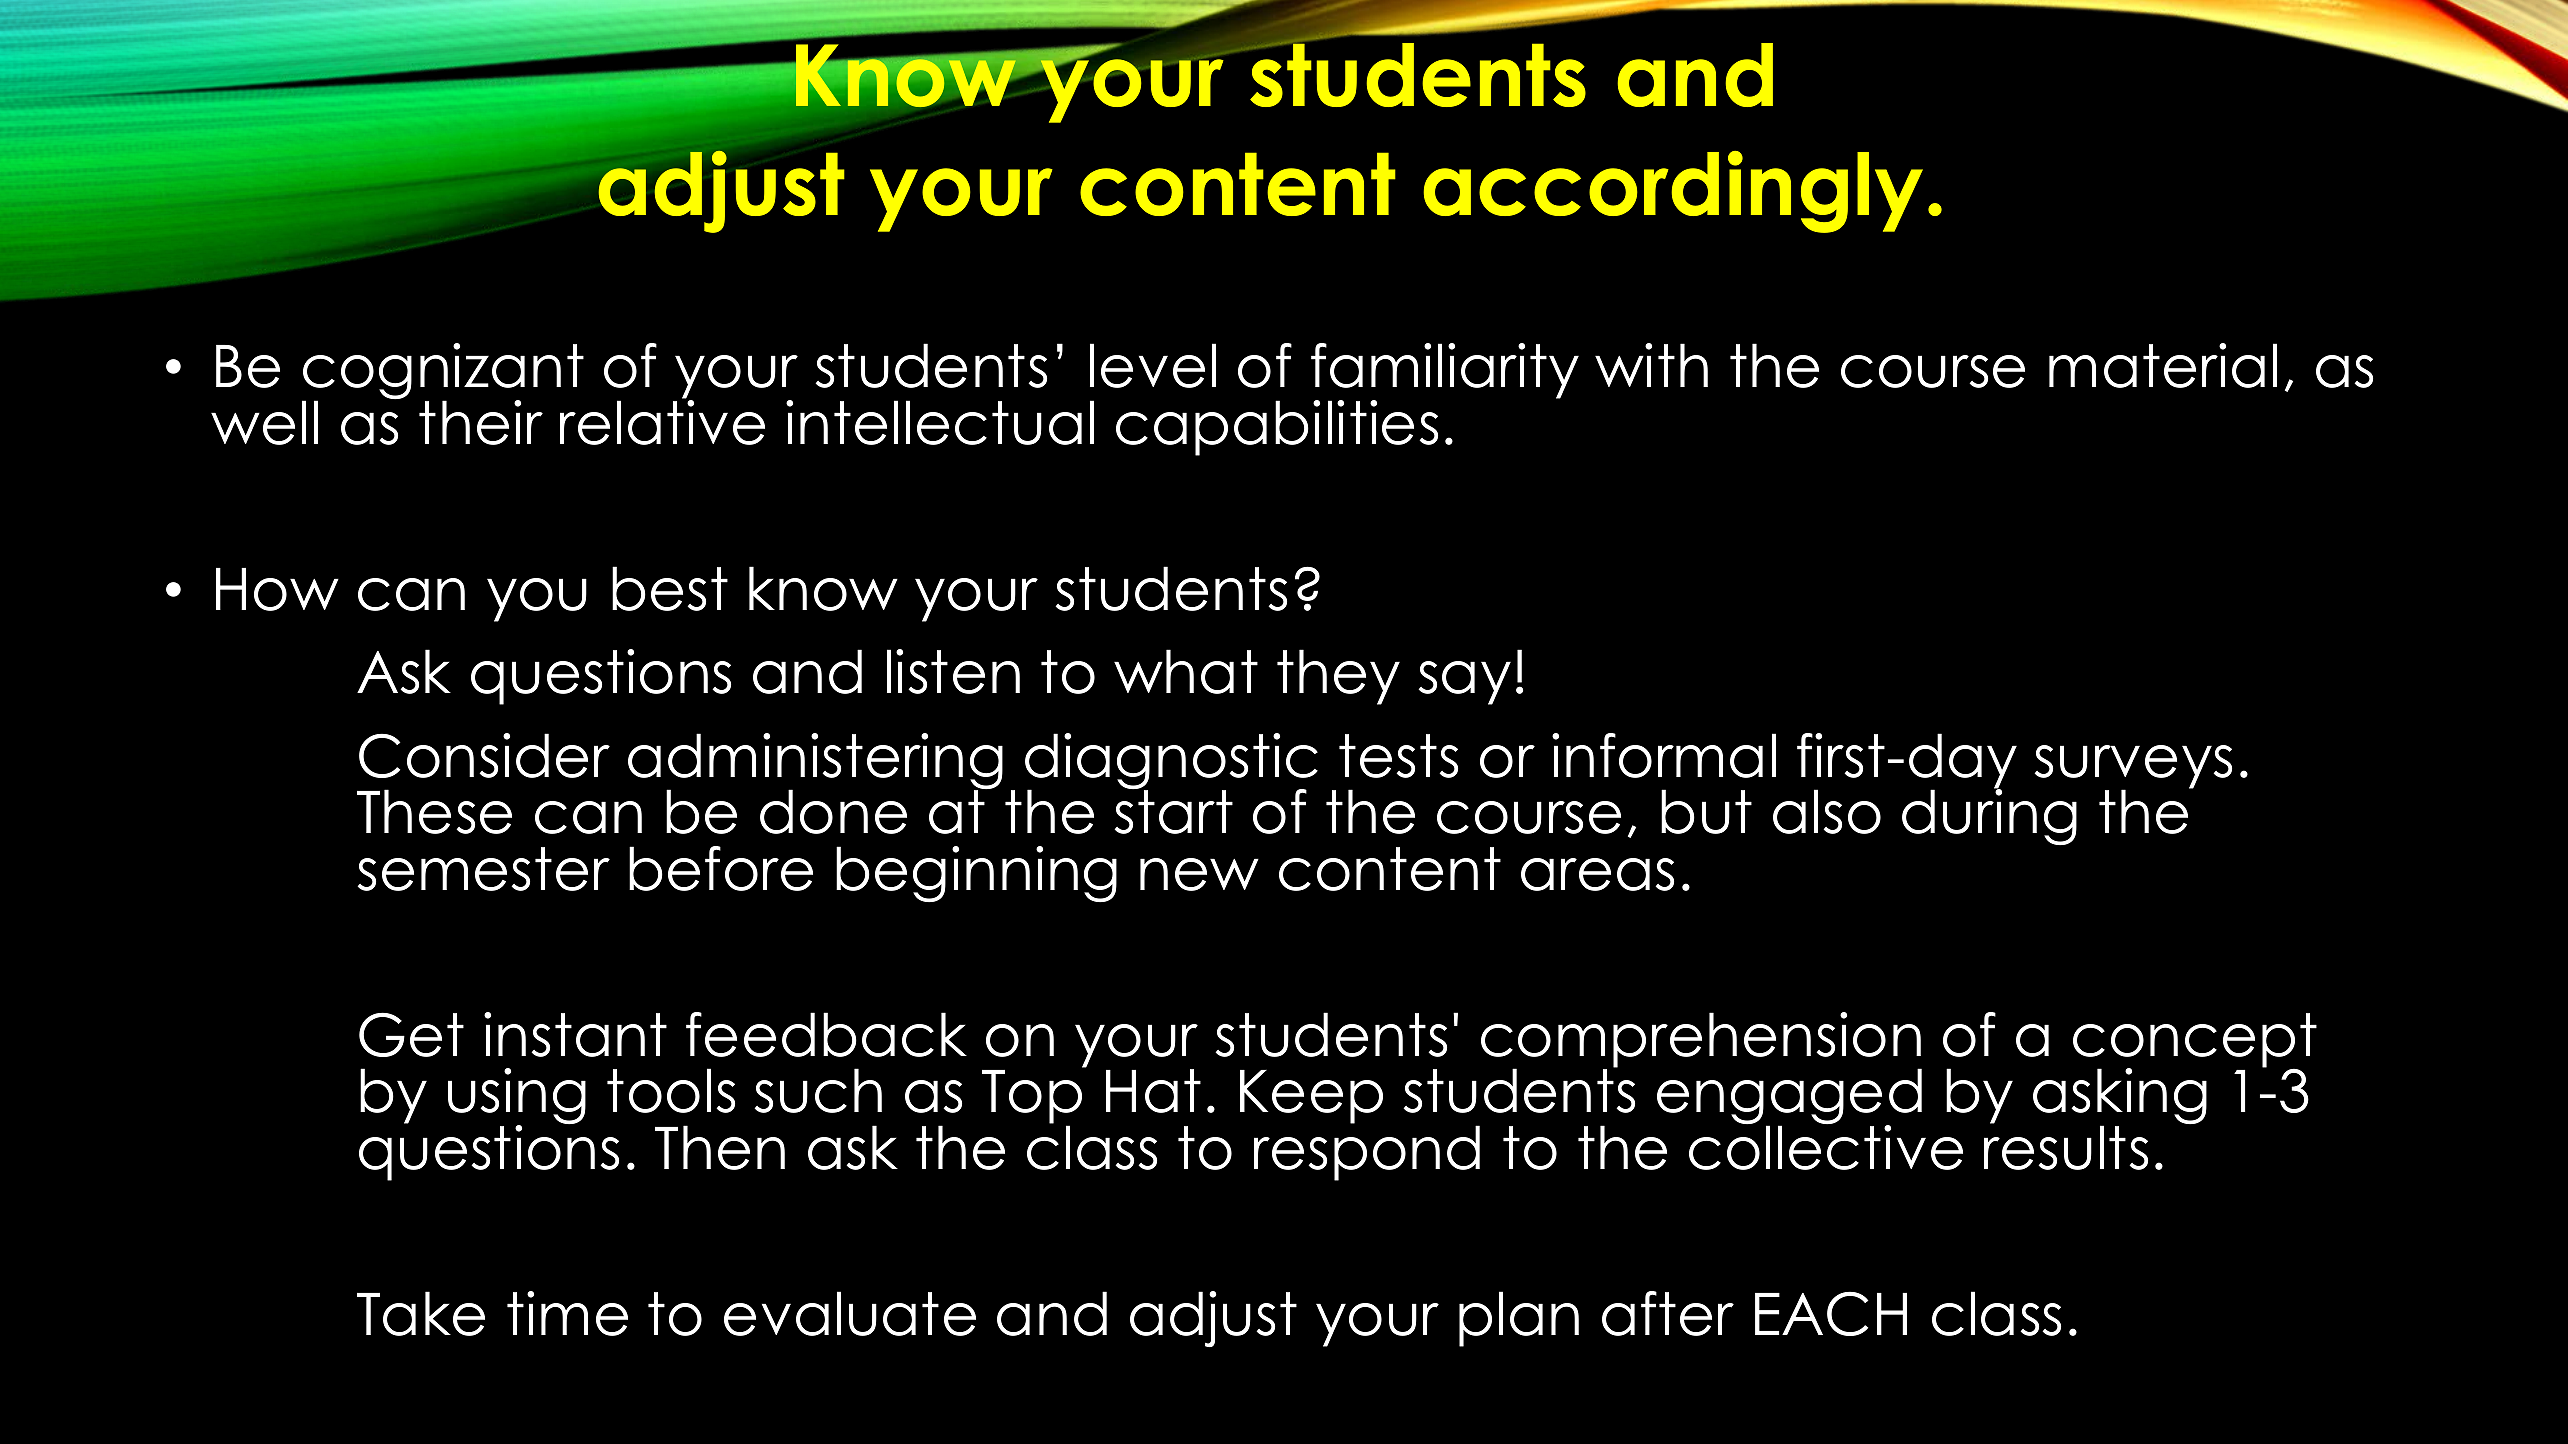 Image resolution: width=2568 pixels, height=1444 pixels. I want to click on during, so click(1989, 816).
